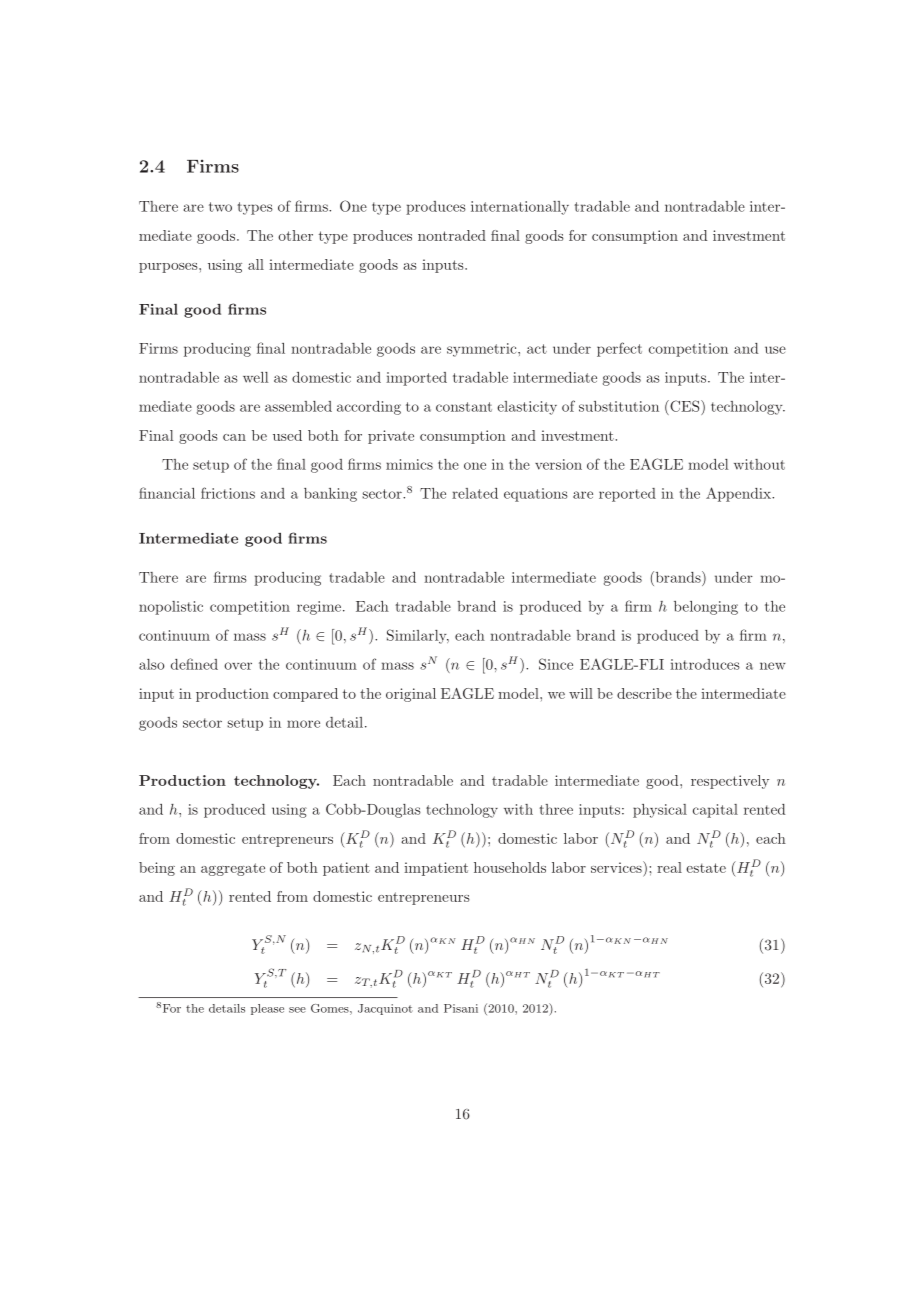 The height and width of the screenshot is (1308, 924). I want to click on frictions, so click(228, 493).
